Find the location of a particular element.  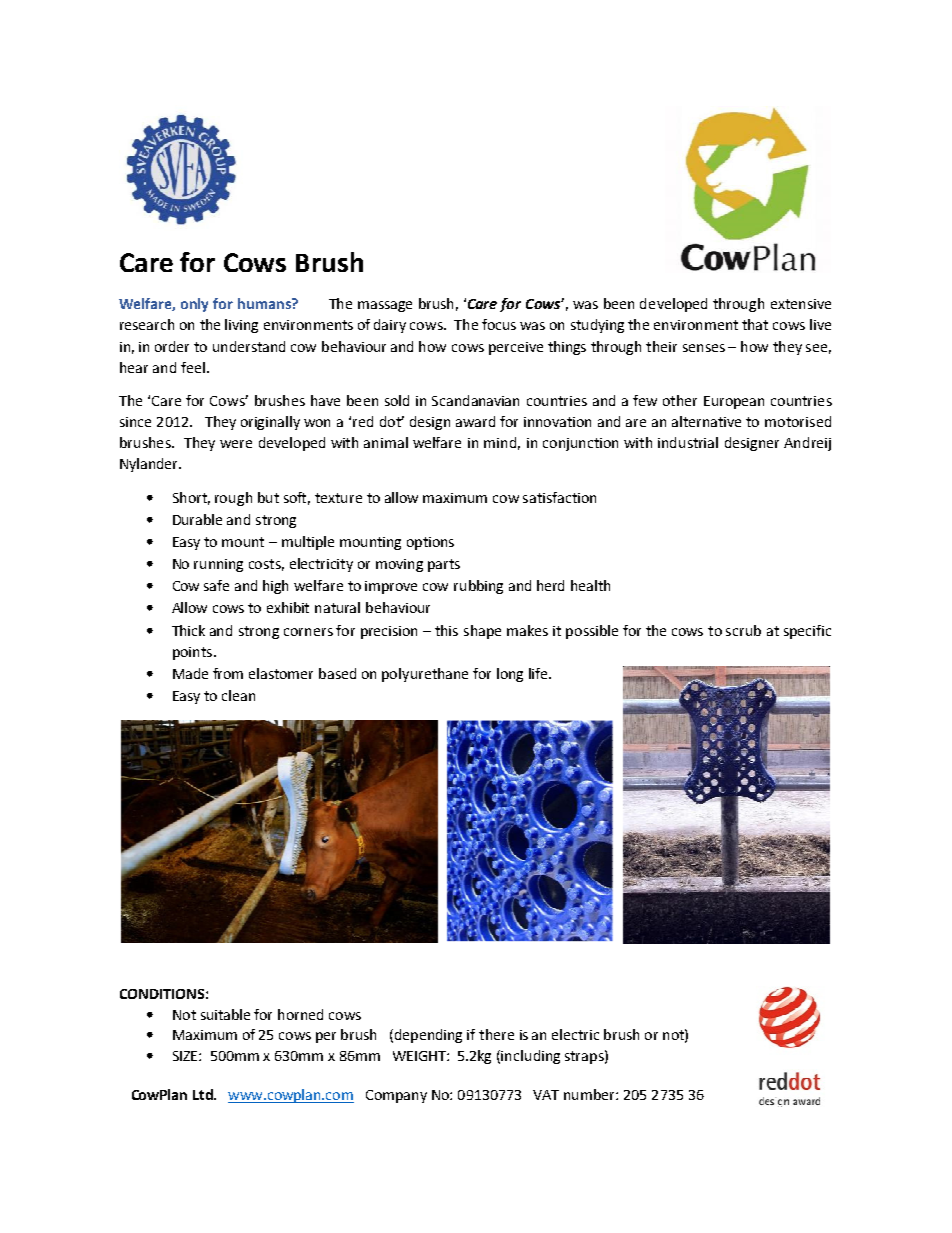

scrub is located at coordinates (743, 630).
